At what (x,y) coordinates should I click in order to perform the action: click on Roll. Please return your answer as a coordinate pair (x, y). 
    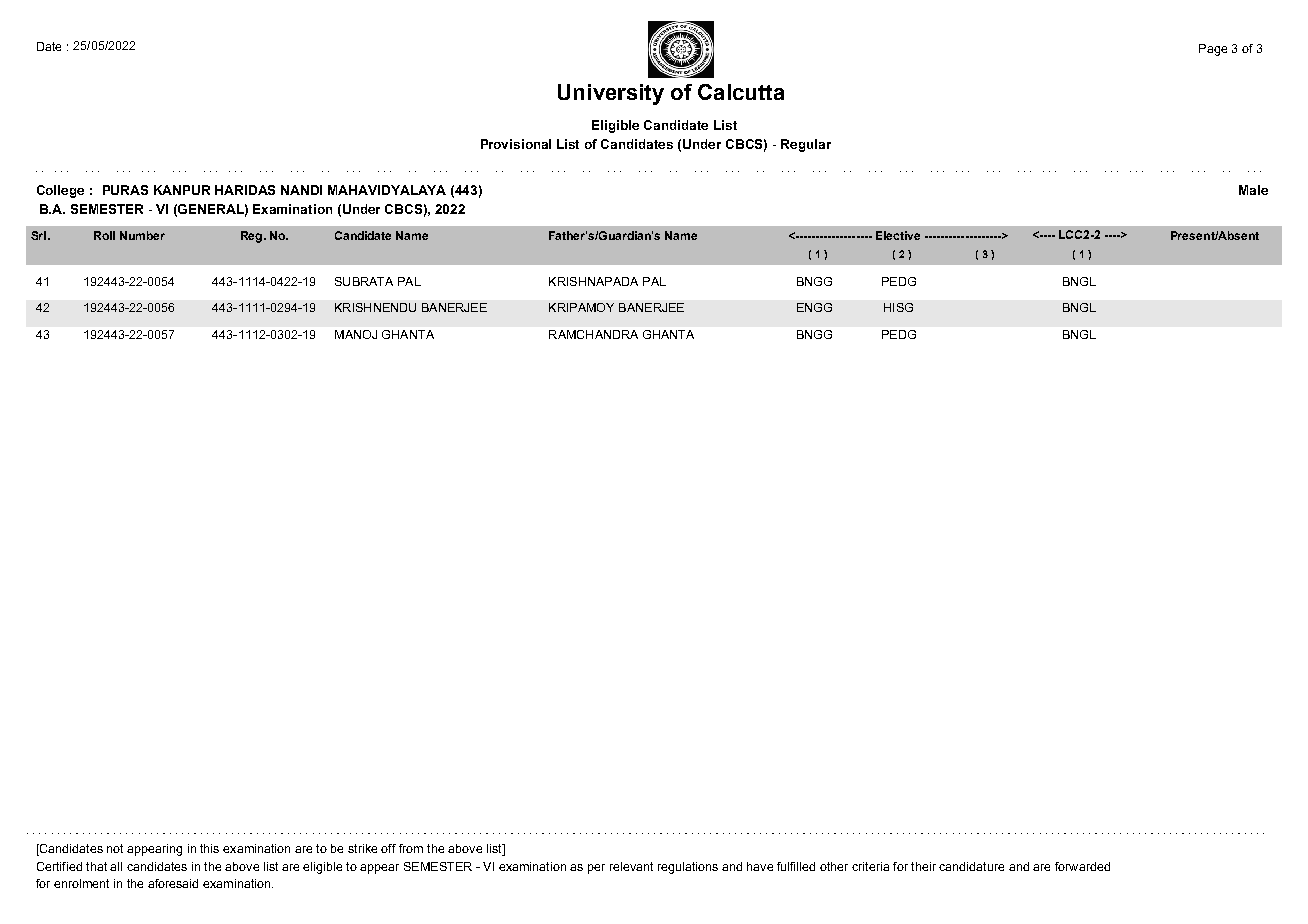
    Looking at the image, I should click on (104, 235).
